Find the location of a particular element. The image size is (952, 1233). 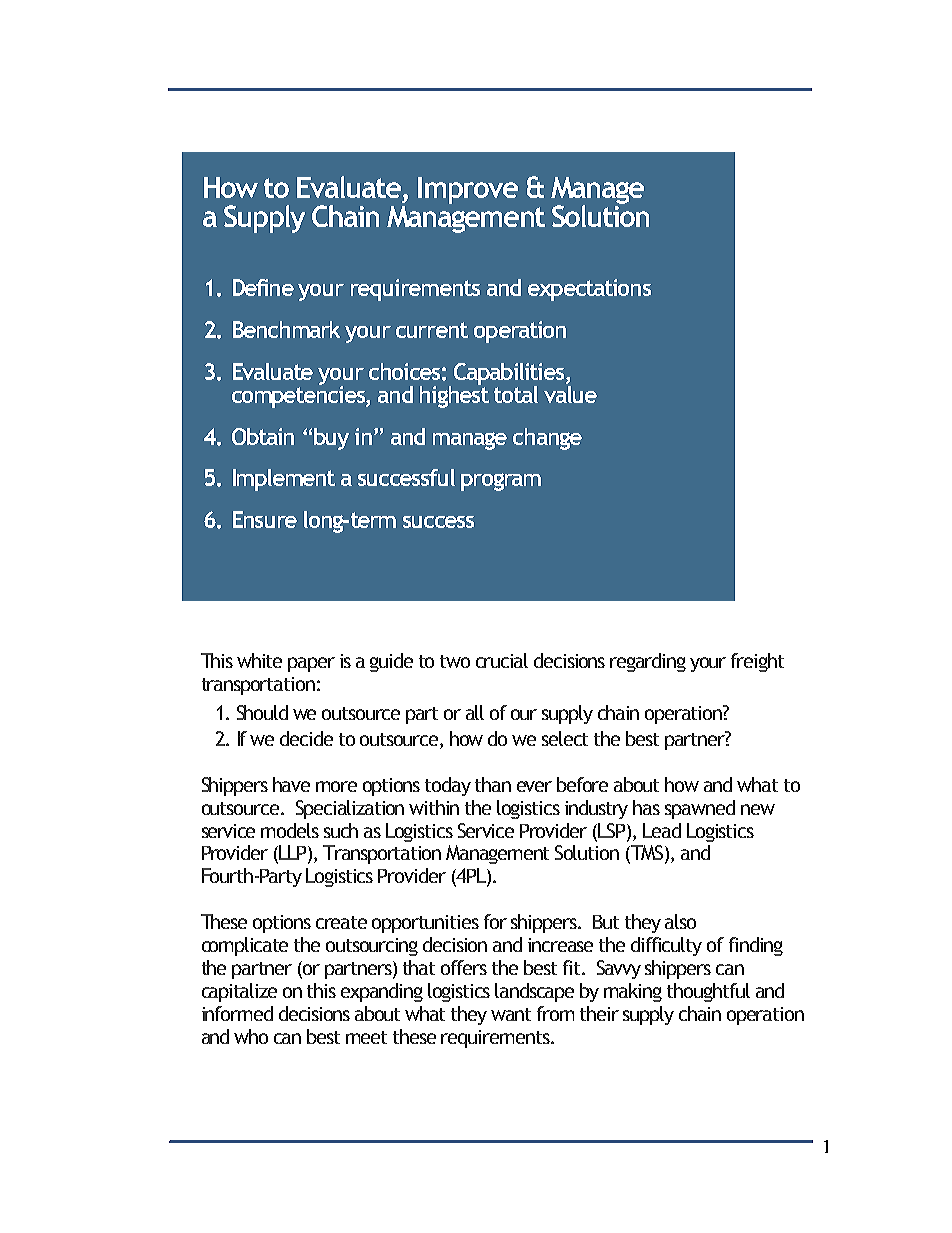

change is located at coordinates (547, 439).
